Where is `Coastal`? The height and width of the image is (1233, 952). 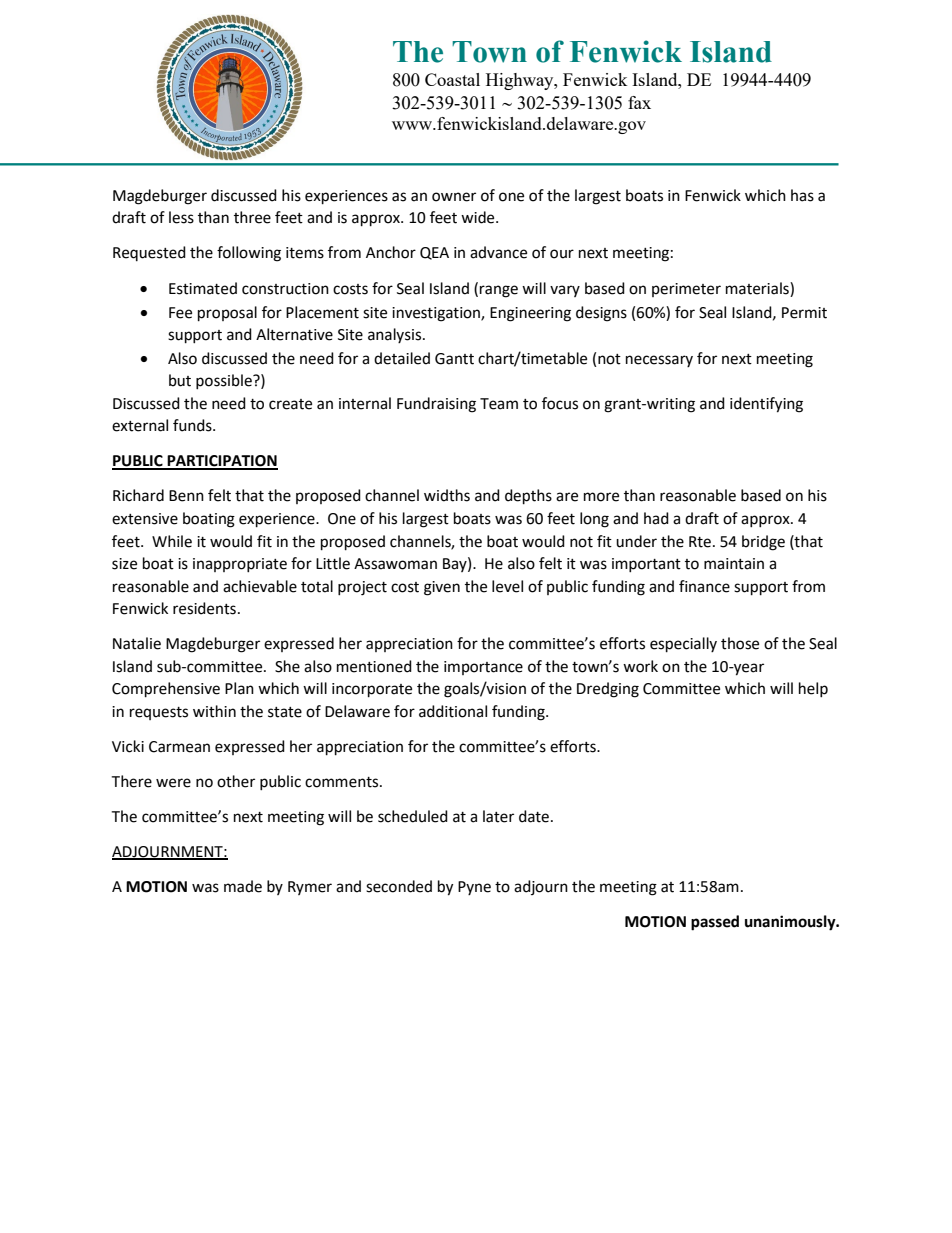
Coastal is located at coordinates (452, 79).
